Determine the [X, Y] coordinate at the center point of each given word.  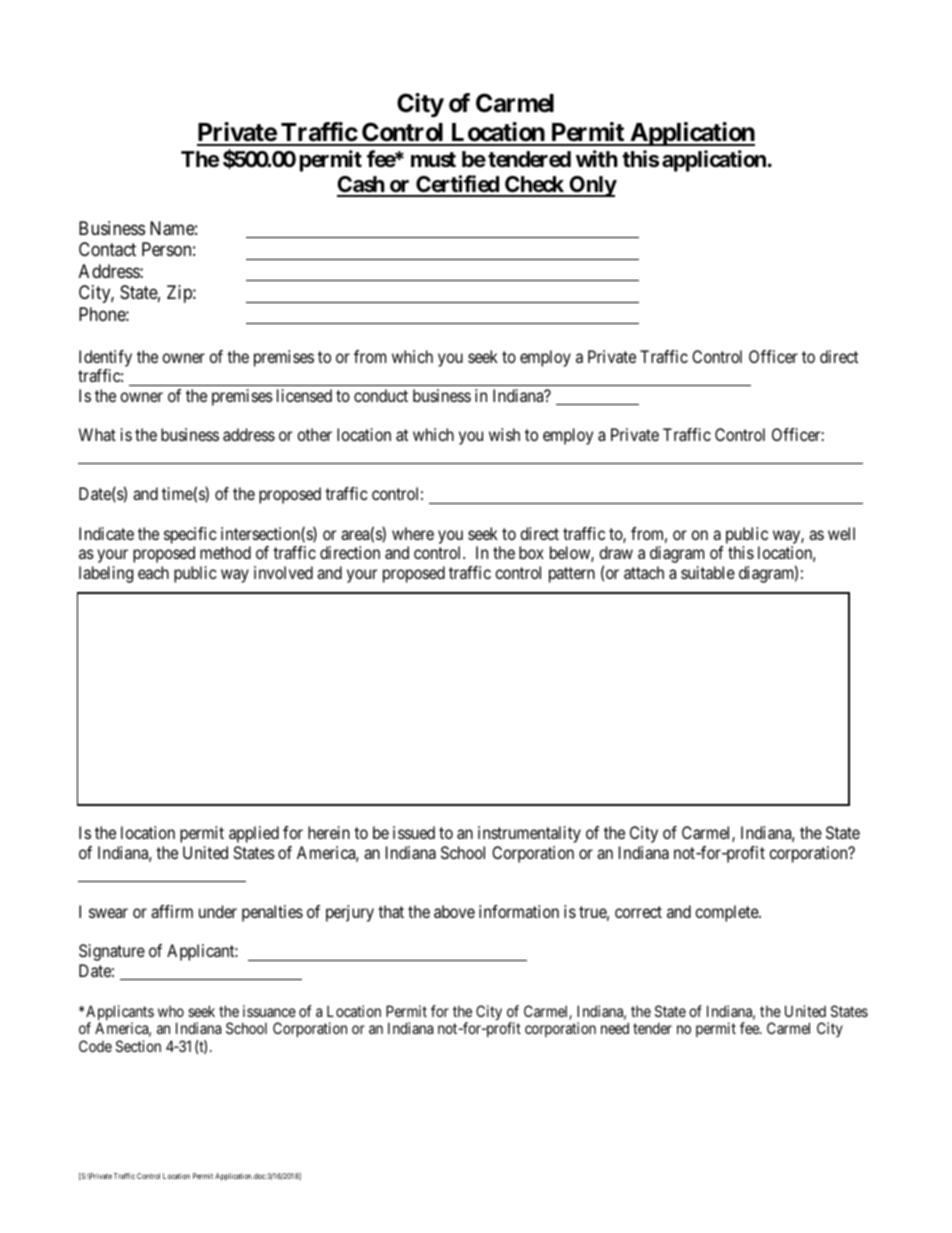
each [153, 572]
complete [727, 913]
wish [504, 434]
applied [254, 834]
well [841, 533]
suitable [708, 572]
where [413, 533]
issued [414, 832]
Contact [107, 249]
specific [190, 537]
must [433, 160]
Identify [105, 358]
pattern [572, 575]
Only [592, 186]
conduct [381, 395]
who [171, 1011]
